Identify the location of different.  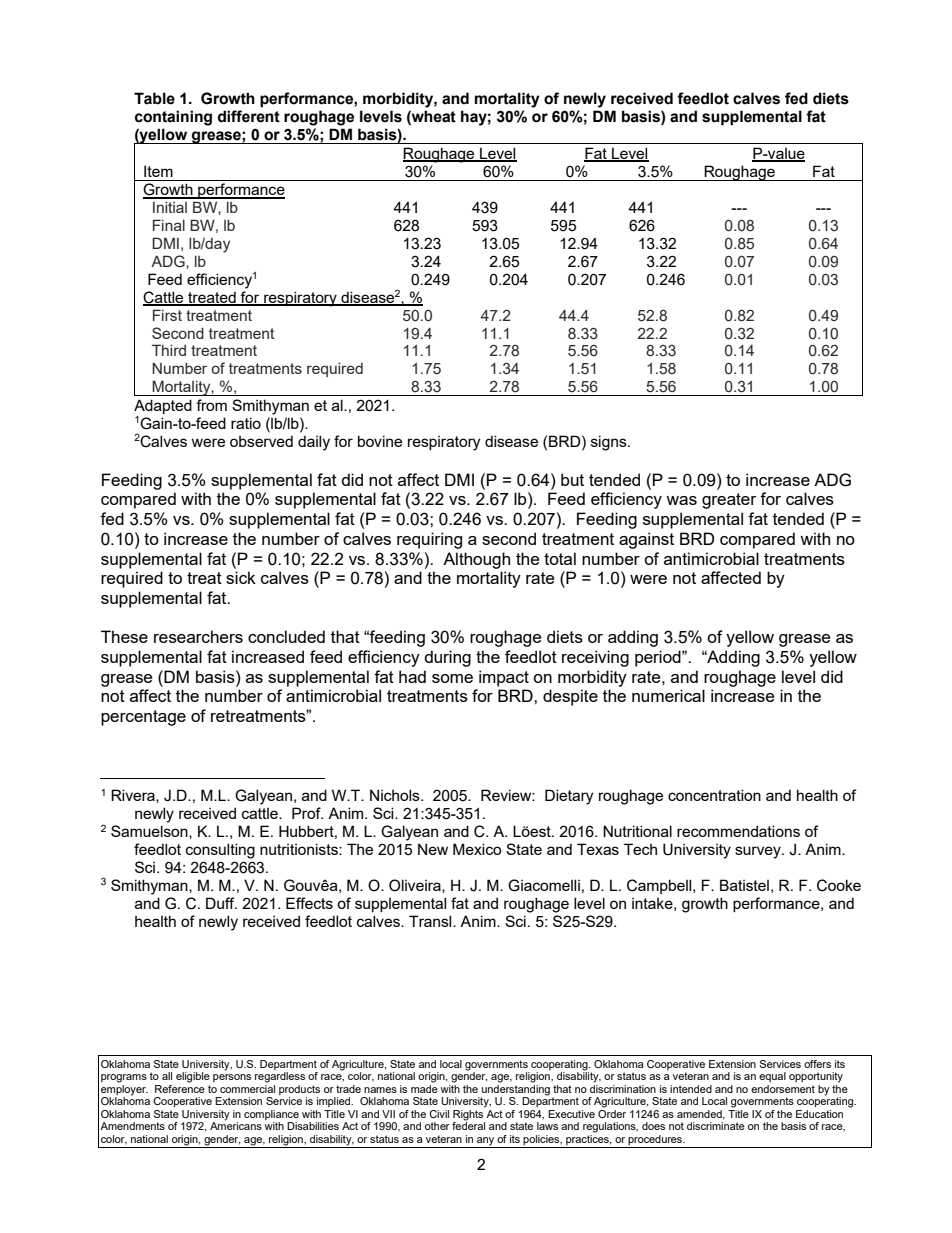
(249, 116).
